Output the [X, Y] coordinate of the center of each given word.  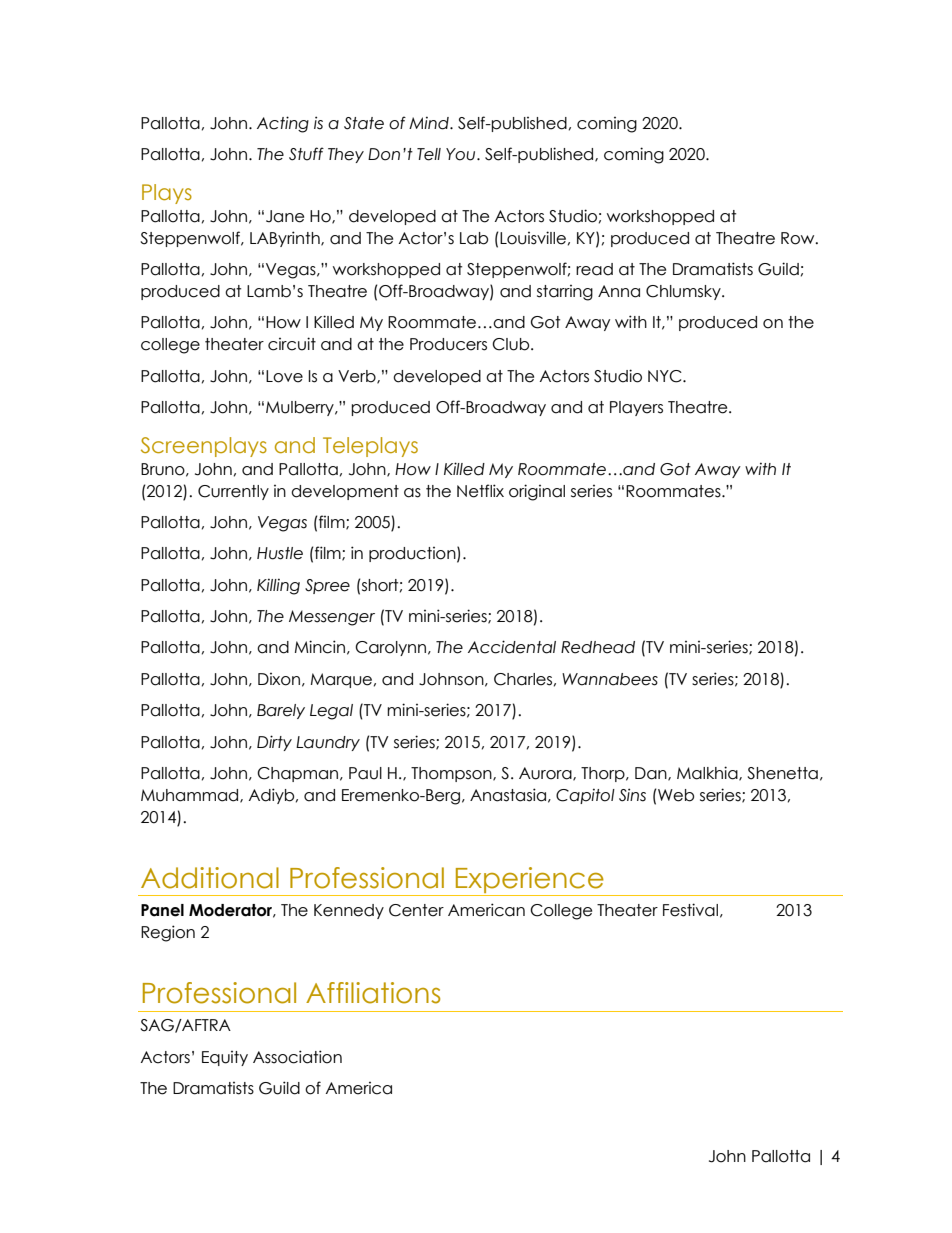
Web [675, 795]
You [462, 154]
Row [799, 238]
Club [512, 344]
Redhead [598, 647]
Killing [278, 586]
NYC [666, 376]
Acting [283, 124]
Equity [225, 1058]
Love [284, 376]
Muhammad [191, 796]
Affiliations [373, 993]
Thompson [452, 774]
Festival [690, 910]
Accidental [512, 647]
